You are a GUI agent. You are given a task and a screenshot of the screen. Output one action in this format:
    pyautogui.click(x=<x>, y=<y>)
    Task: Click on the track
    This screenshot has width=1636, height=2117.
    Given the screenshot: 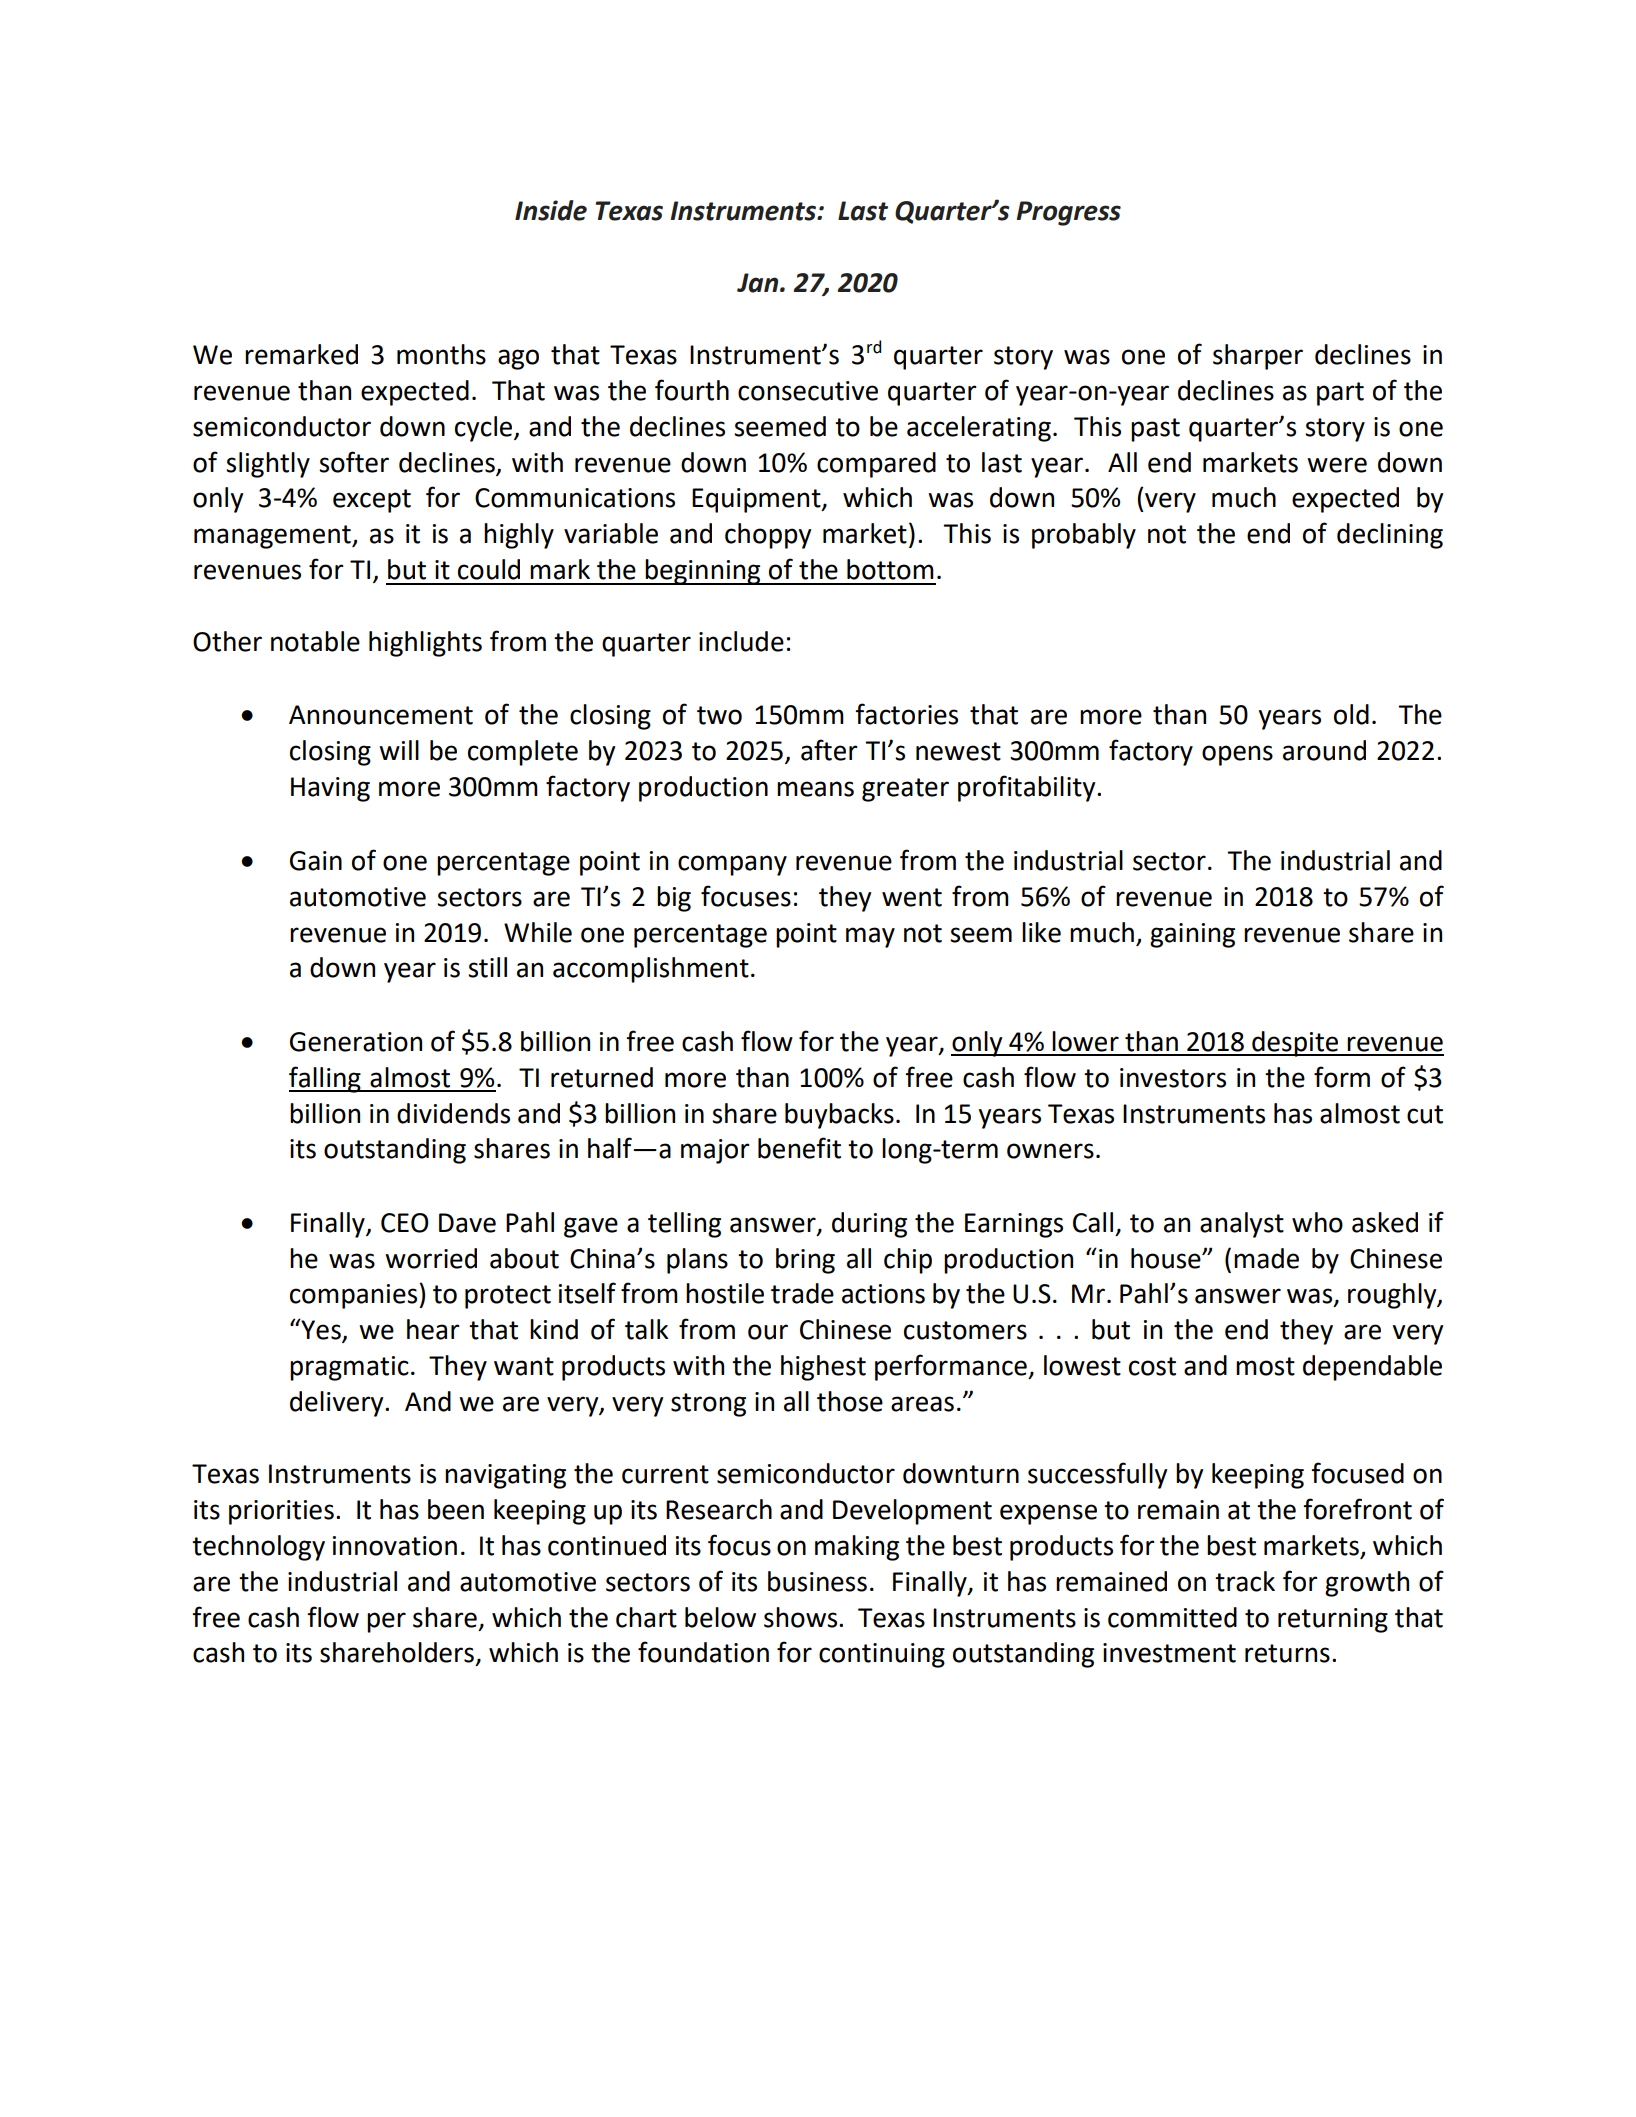 What is the action you would take?
    pyautogui.click(x=1245, y=1581)
